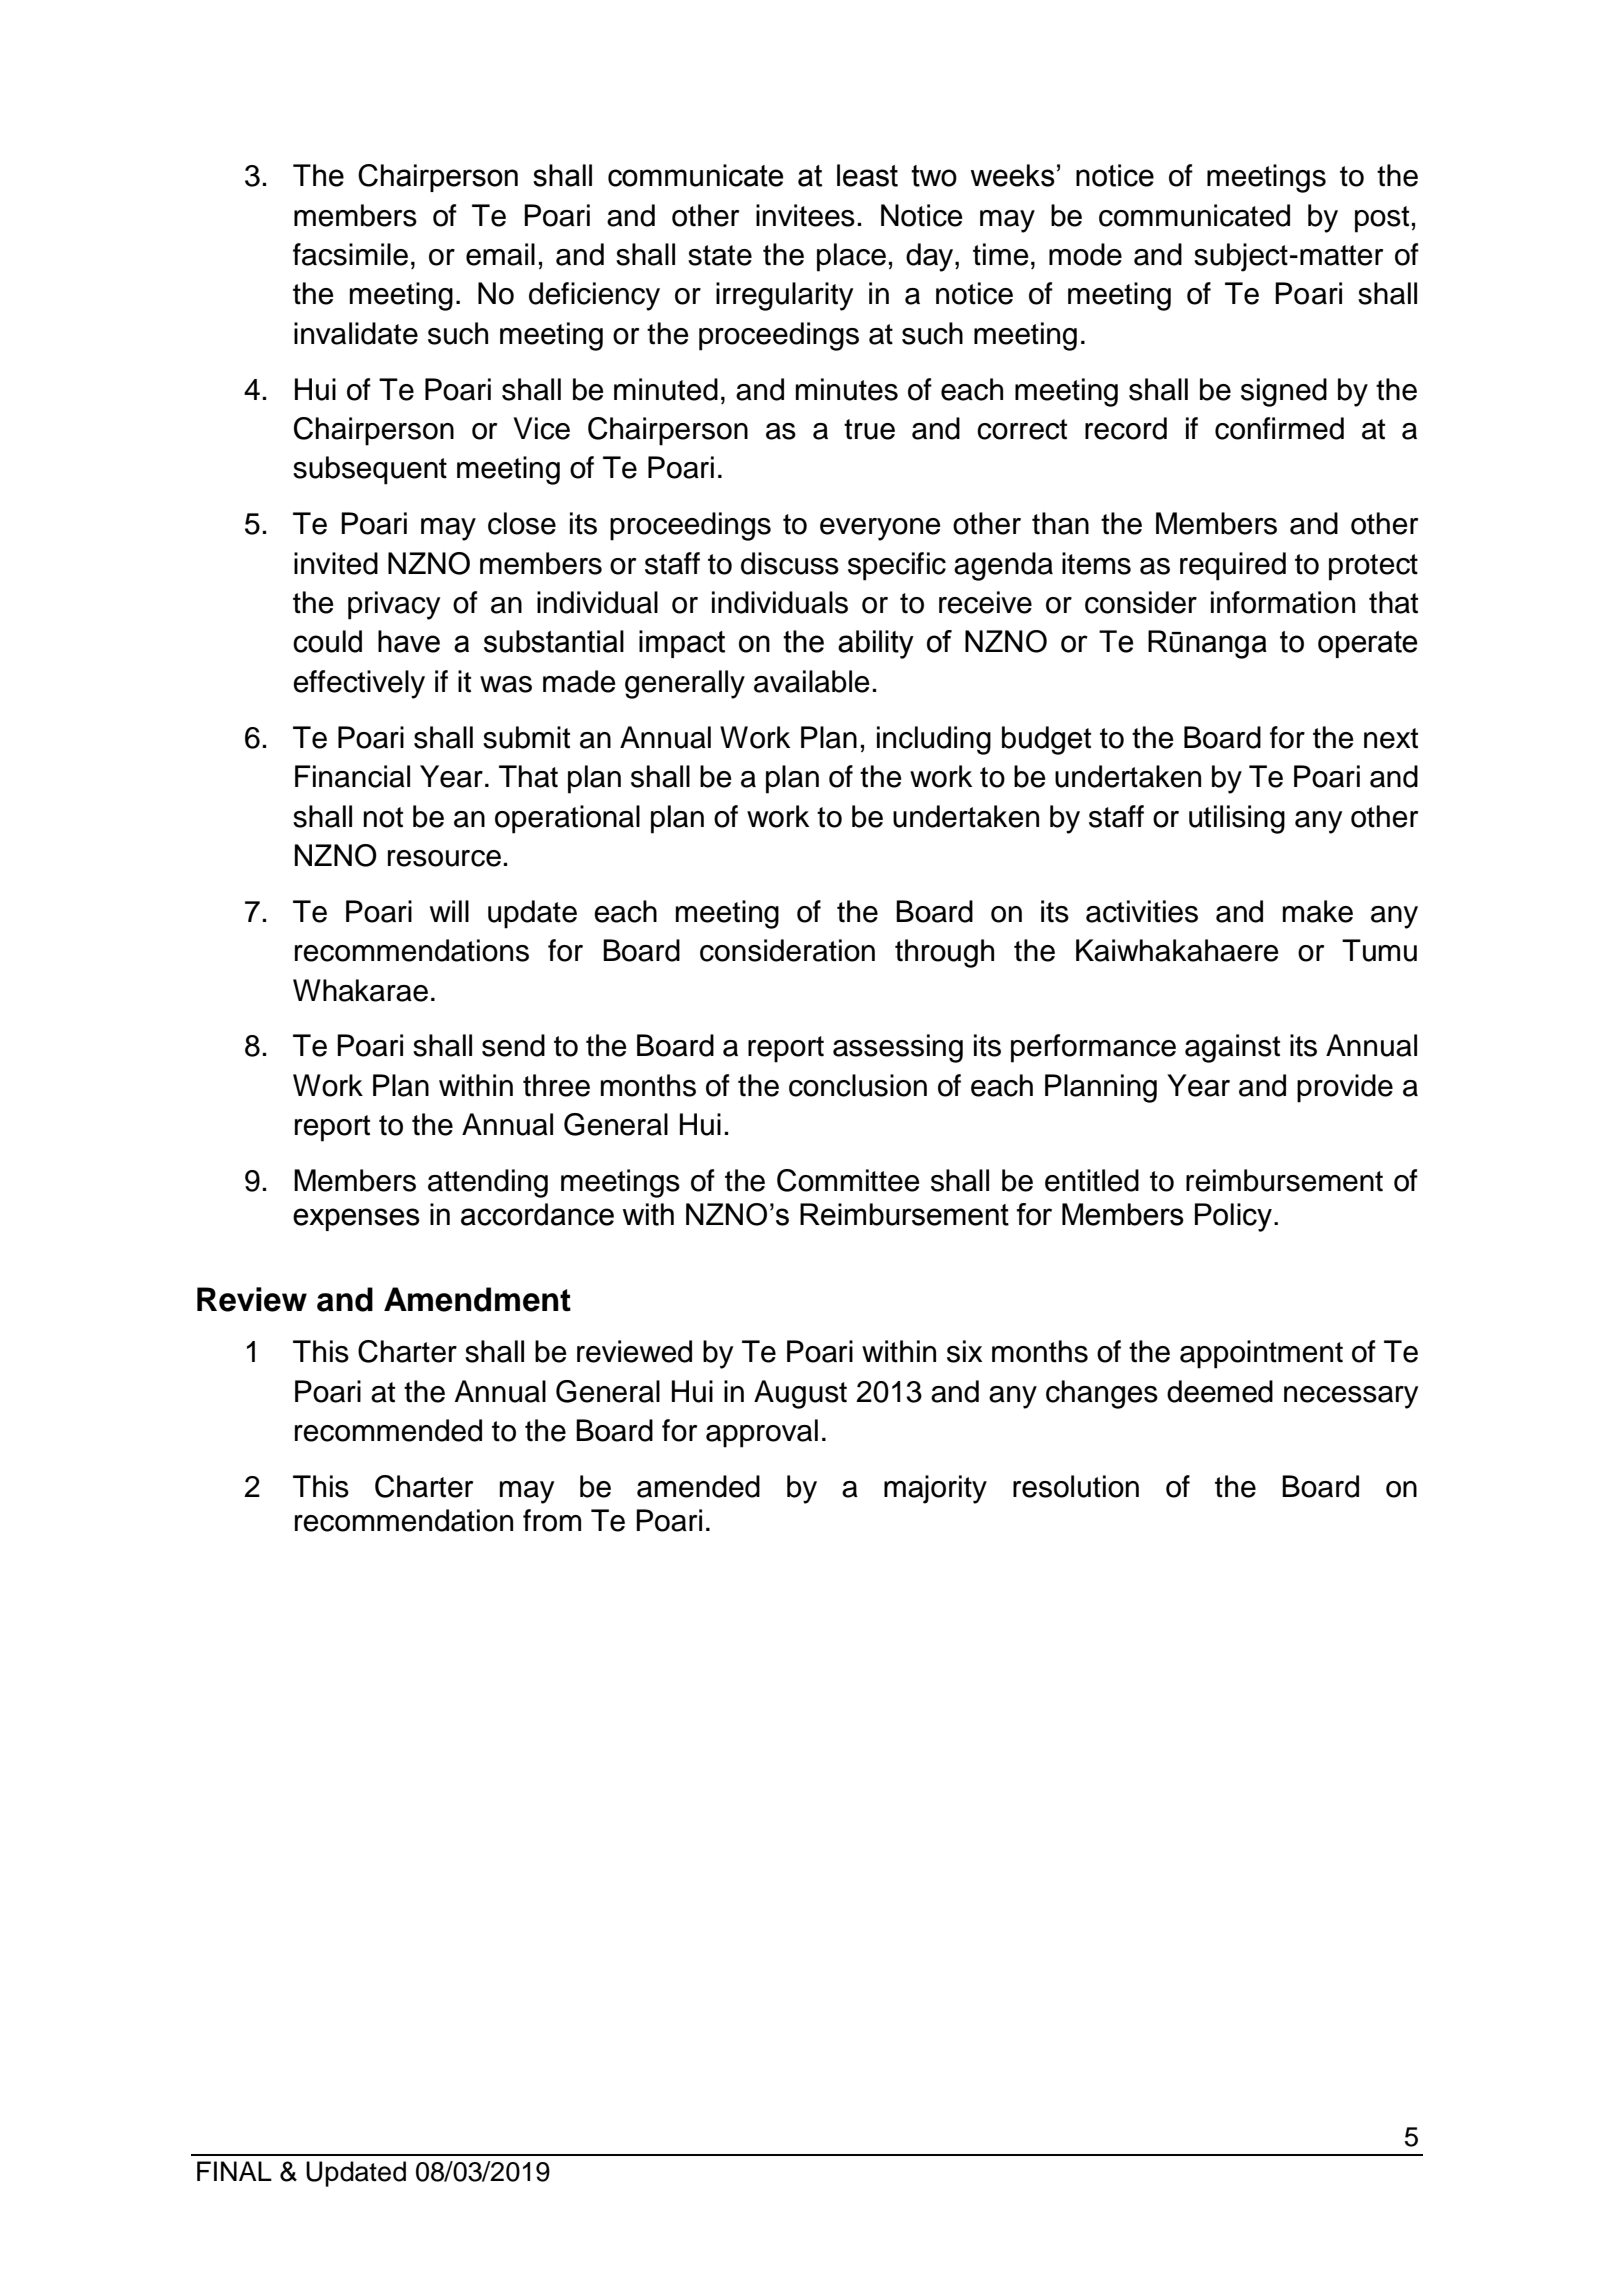  I want to click on Policy, so click(1233, 1217).
